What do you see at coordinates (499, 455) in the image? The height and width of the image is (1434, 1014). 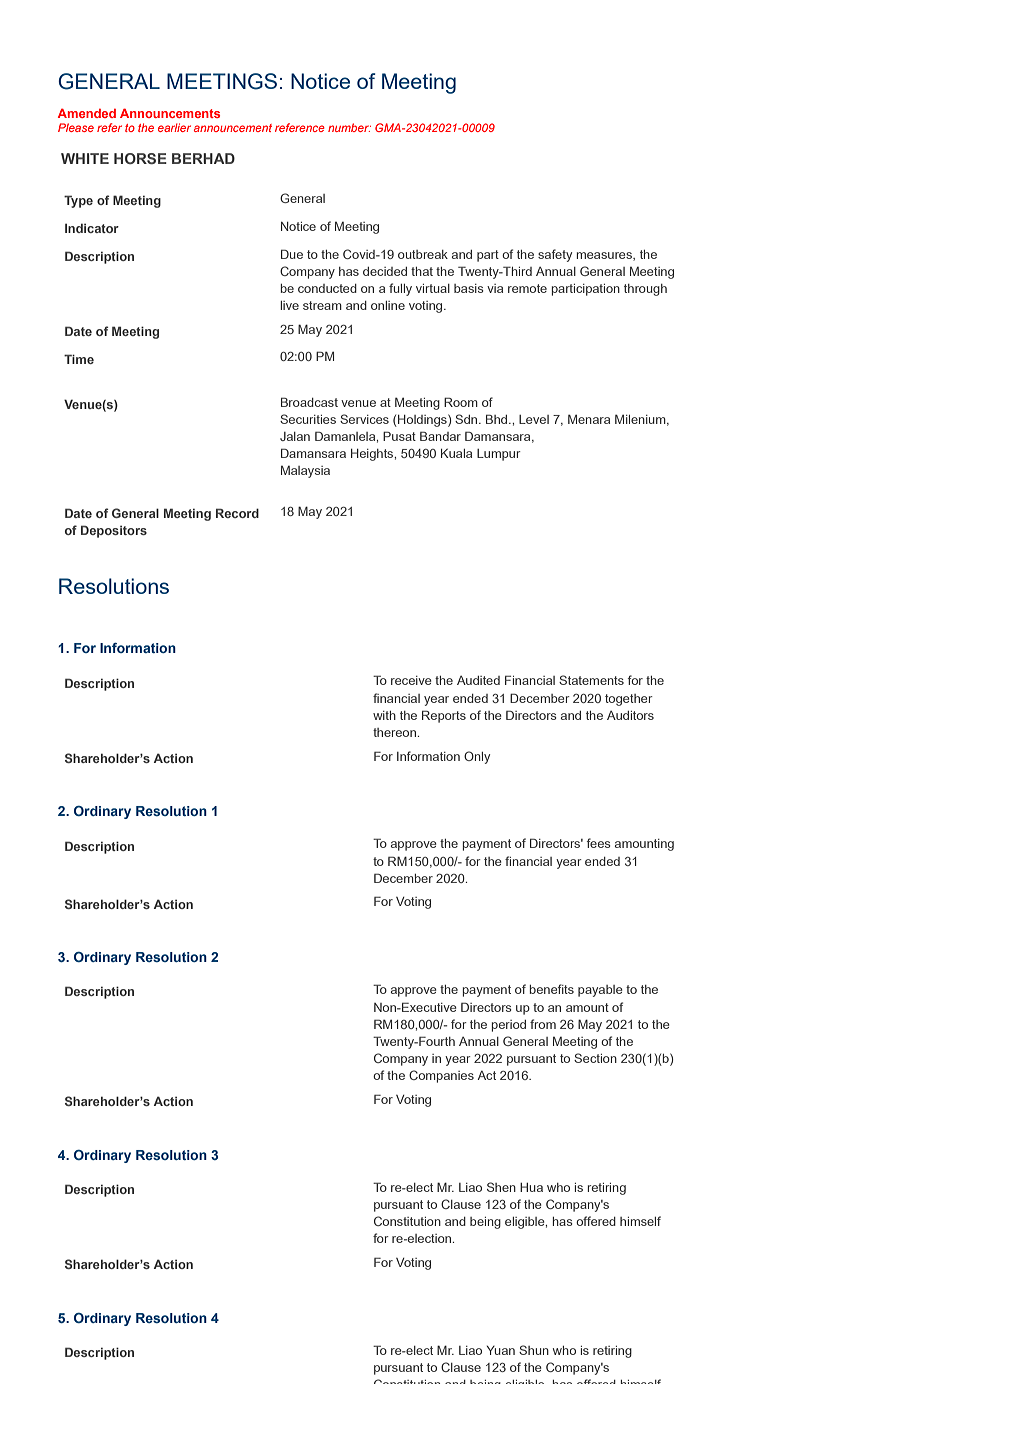 I see `Lumpur` at bounding box center [499, 455].
